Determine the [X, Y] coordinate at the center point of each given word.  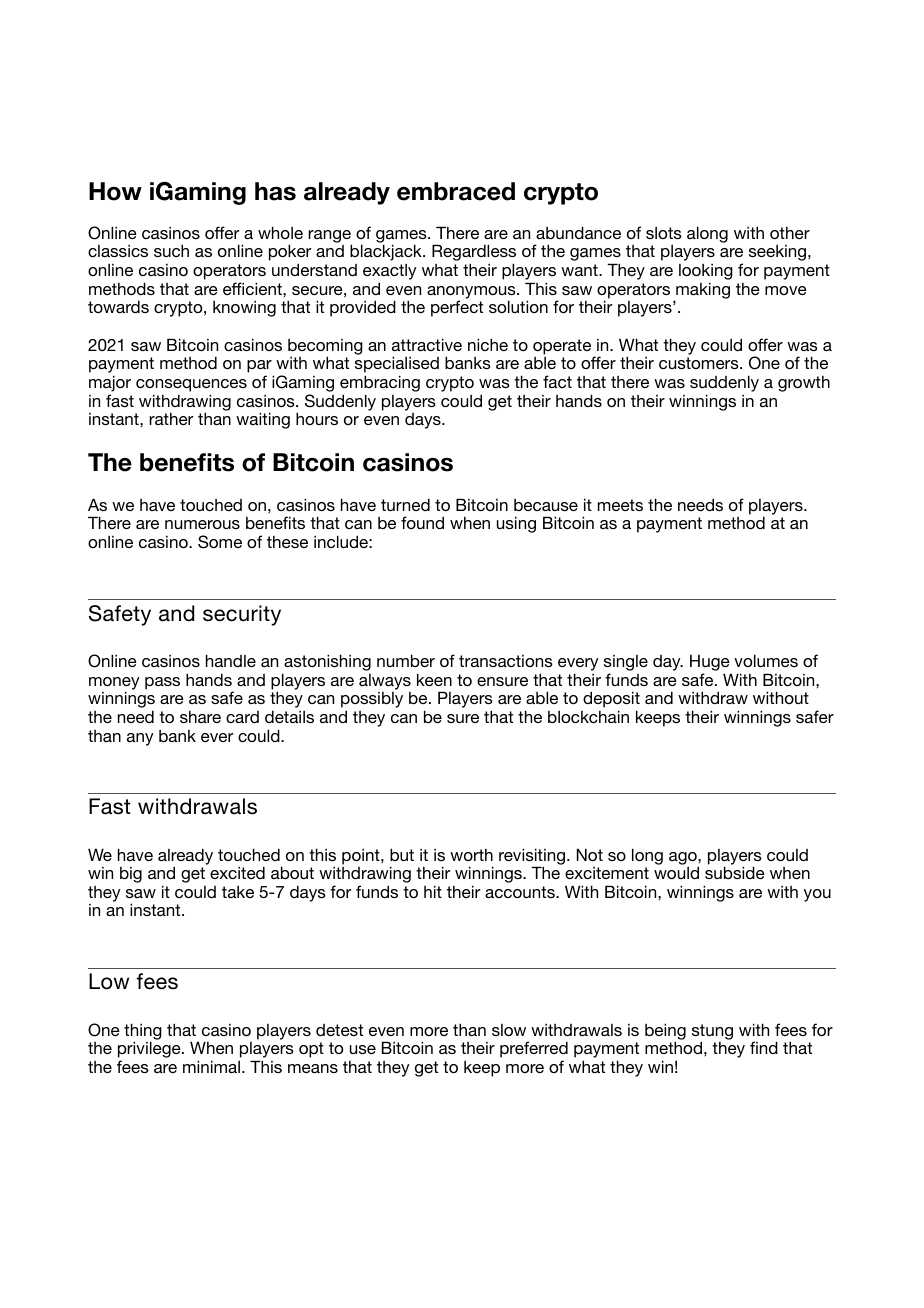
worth [471, 855]
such [171, 250]
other [790, 233]
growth [804, 384]
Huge [710, 663]
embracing [380, 383]
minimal [213, 1066]
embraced [456, 191]
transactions [506, 661]
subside [735, 872]
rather [171, 419]
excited [237, 872]
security [242, 615]
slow [509, 1030]
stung [712, 1033]
